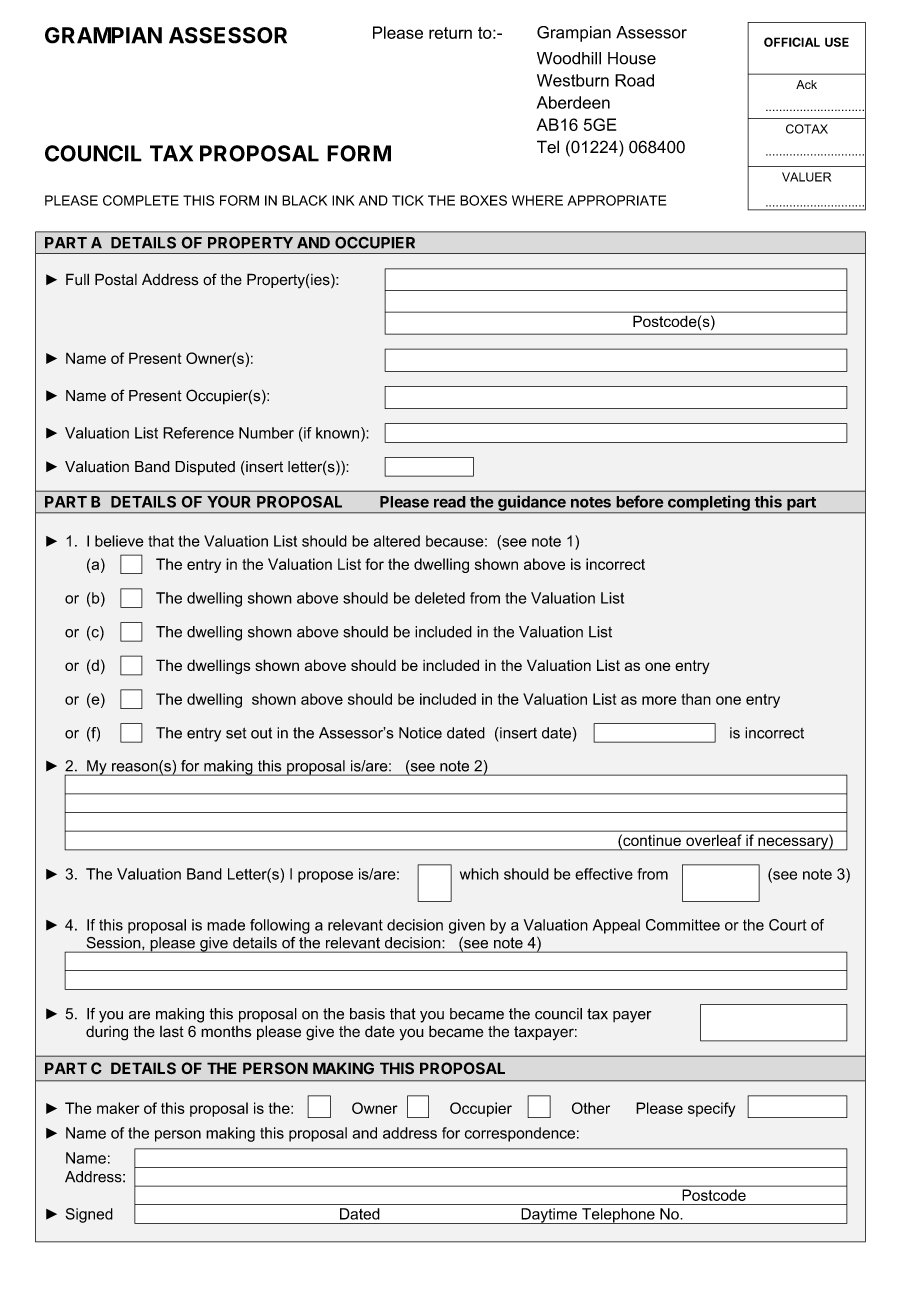 This document has height=1308, width=924. What do you see at coordinates (634, 80) in the document?
I see `Road` at bounding box center [634, 80].
